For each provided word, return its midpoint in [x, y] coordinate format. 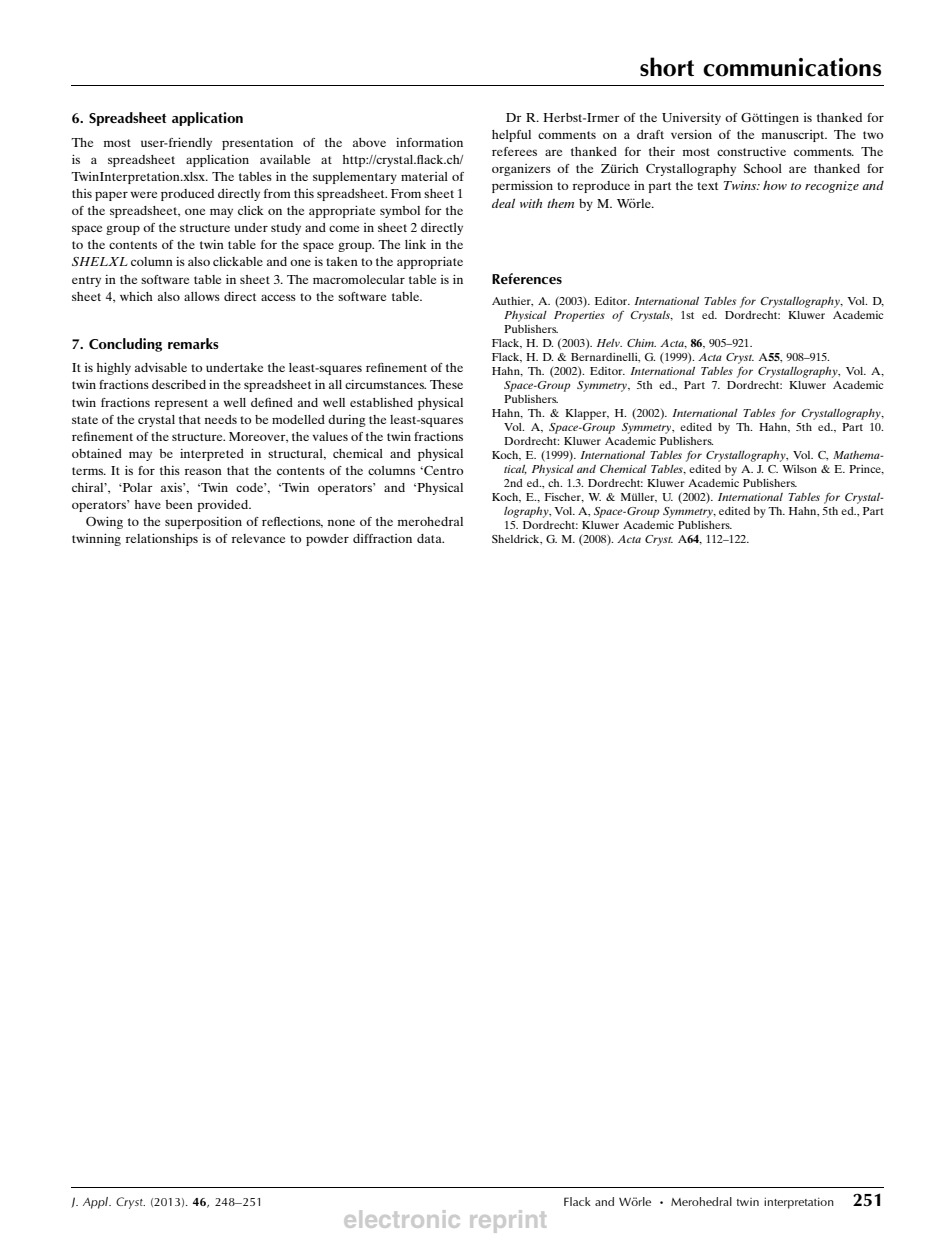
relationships [162, 540]
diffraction [382, 538]
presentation [257, 144]
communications [792, 67]
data [430, 538]
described [179, 384]
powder [327, 540]
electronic [402, 1219]
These [446, 384]
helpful [511, 136]
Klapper [587, 414]
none [341, 522]
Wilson [799, 469]
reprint [508, 1221]
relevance [258, 538]
